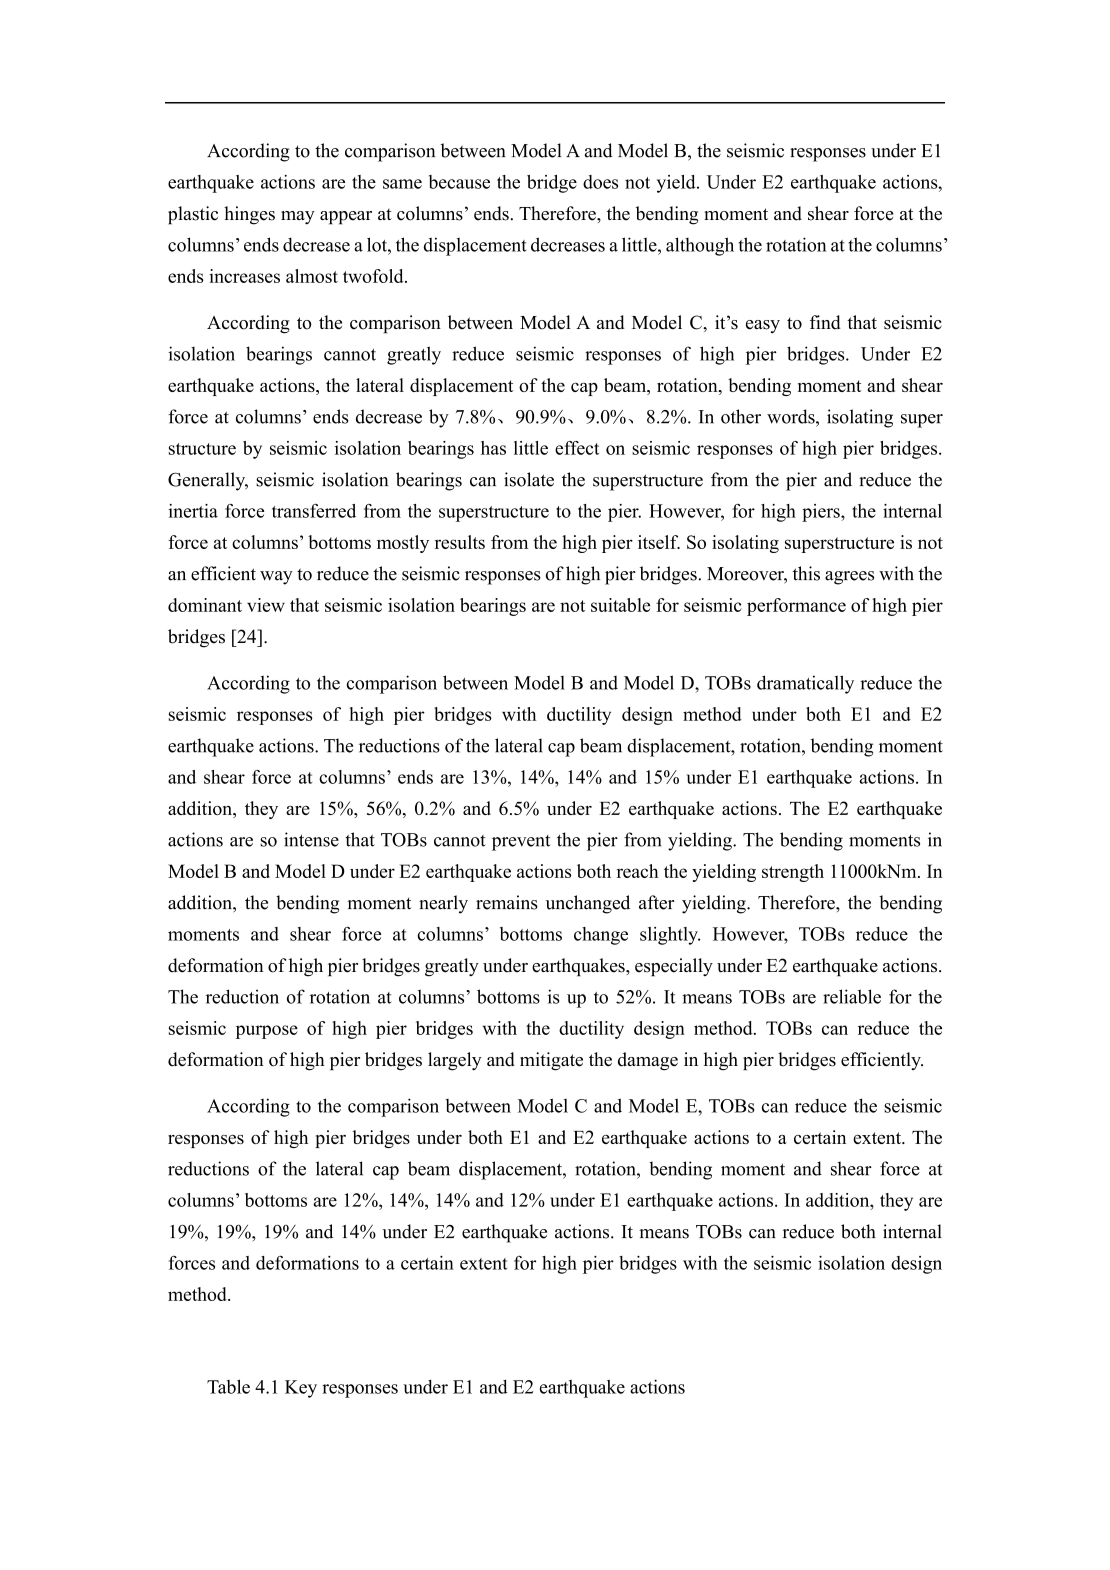 Image resolution: width=1110 pixels, height=1570 pixels. I want to click on transferred, so click(314, 511).
